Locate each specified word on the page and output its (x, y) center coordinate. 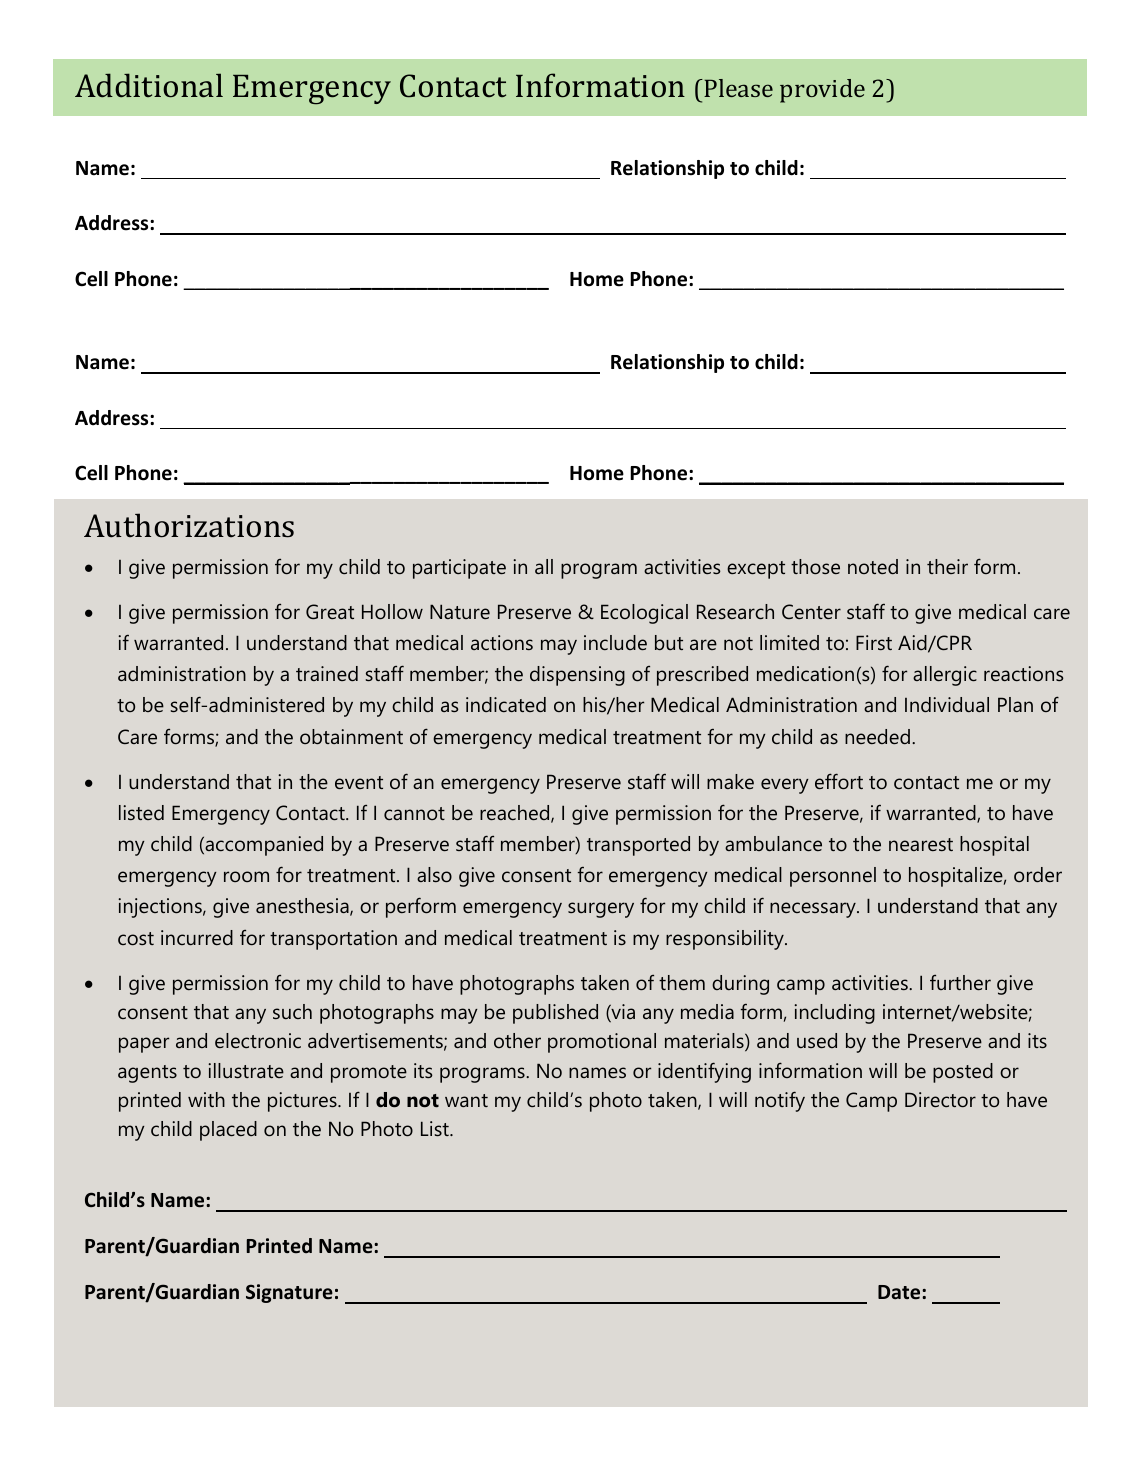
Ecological (644, 614)
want (466, 1100)
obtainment (351, 736)
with (206, 1099)
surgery (601, 910)
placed (228, 1131)
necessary (814, 910)
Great (330, 611)
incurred (197, 937)
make (730, 781)
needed (877, 736)
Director (940, 1099)
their (947, 566)
